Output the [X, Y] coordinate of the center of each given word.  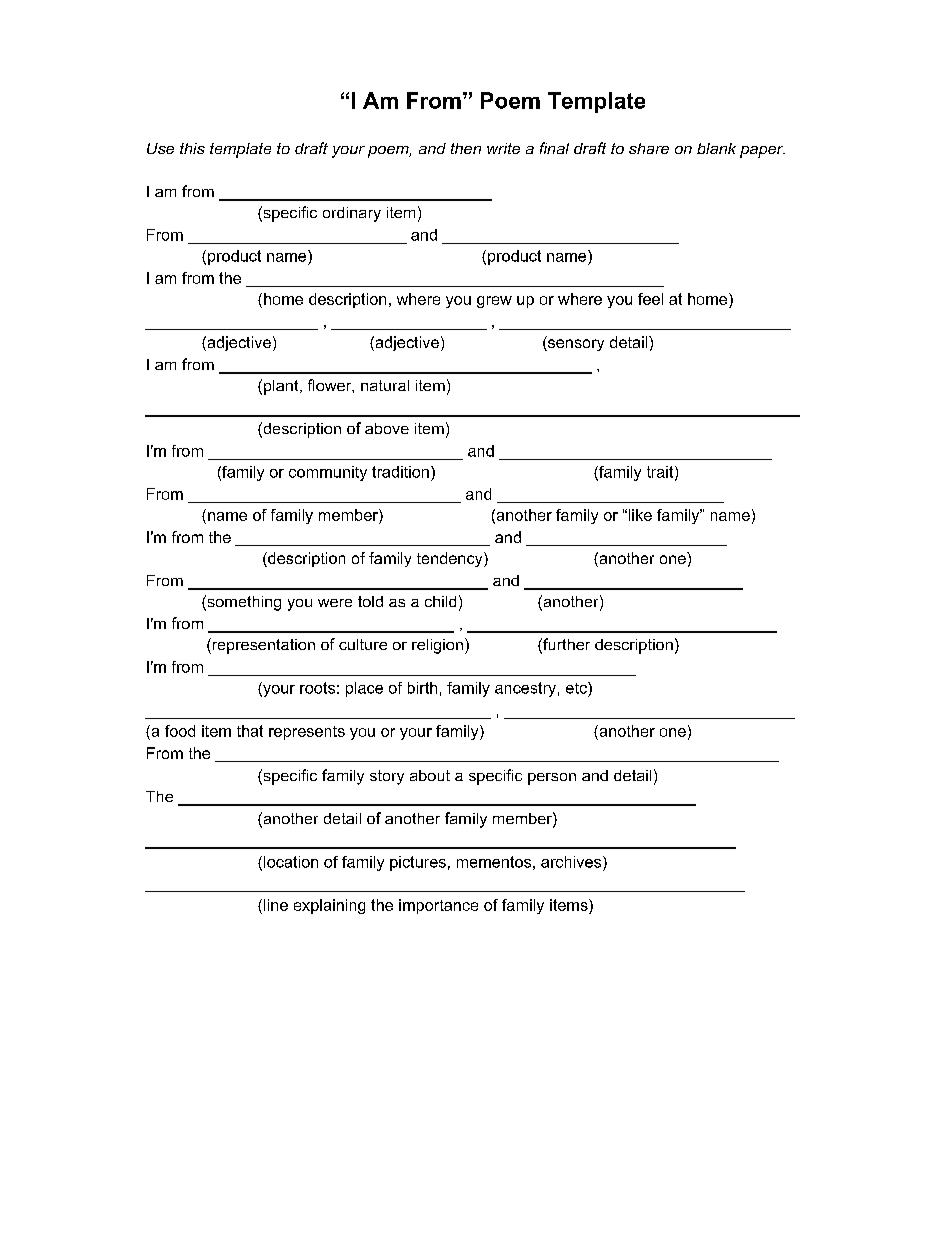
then [466, 148]
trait [661, 473]
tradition [400, 472]
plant [282, 387]
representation [262, 646]
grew [494, 302]
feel [650, 299]
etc [577, 688]
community [328, 473]
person [552, 779]
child [440, 601]
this [192, 148]
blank [716, 148]
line [276, 905]
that [250, 731]
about [430, 775]
